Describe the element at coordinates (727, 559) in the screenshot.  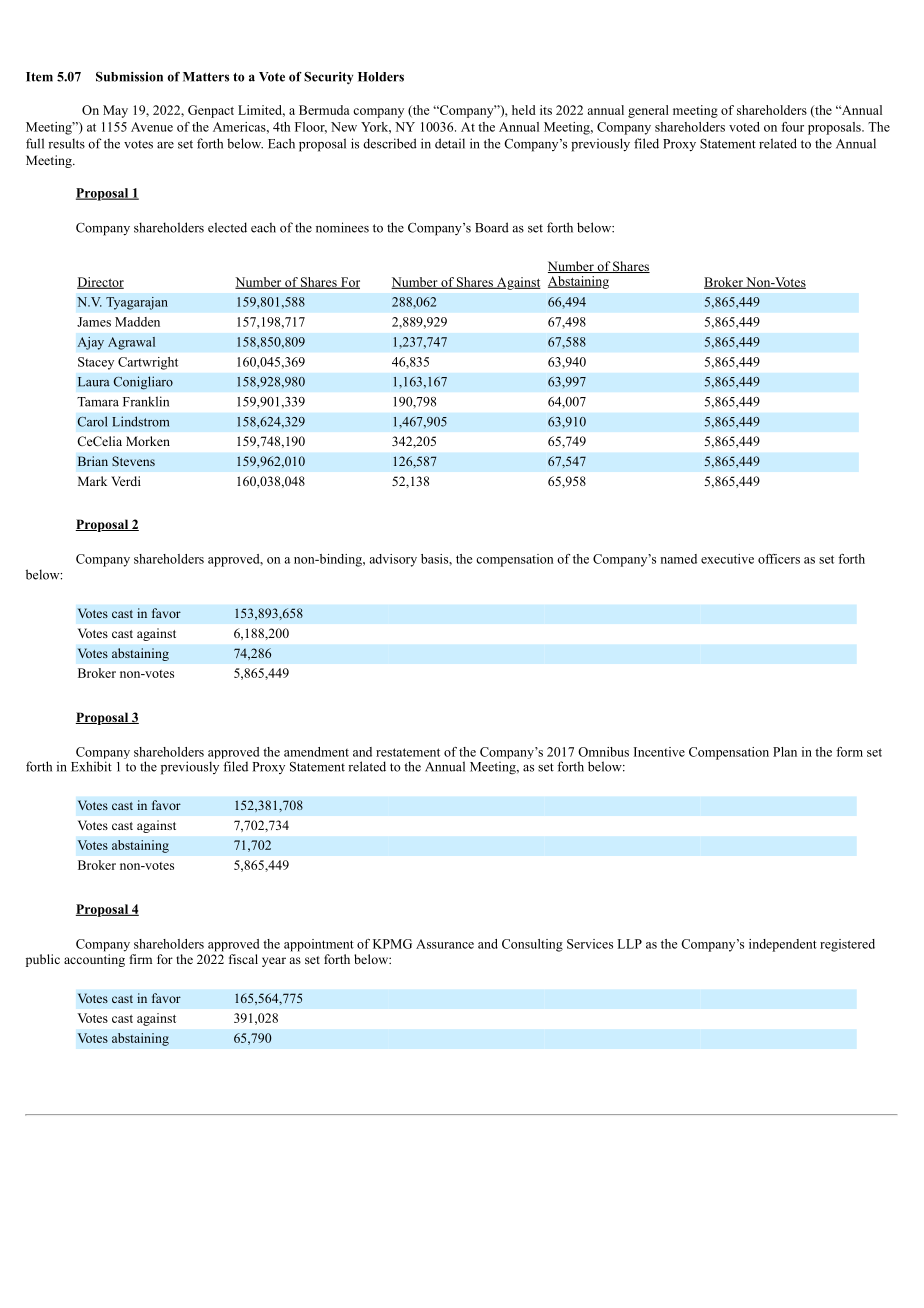
I see `executive` at that location.
